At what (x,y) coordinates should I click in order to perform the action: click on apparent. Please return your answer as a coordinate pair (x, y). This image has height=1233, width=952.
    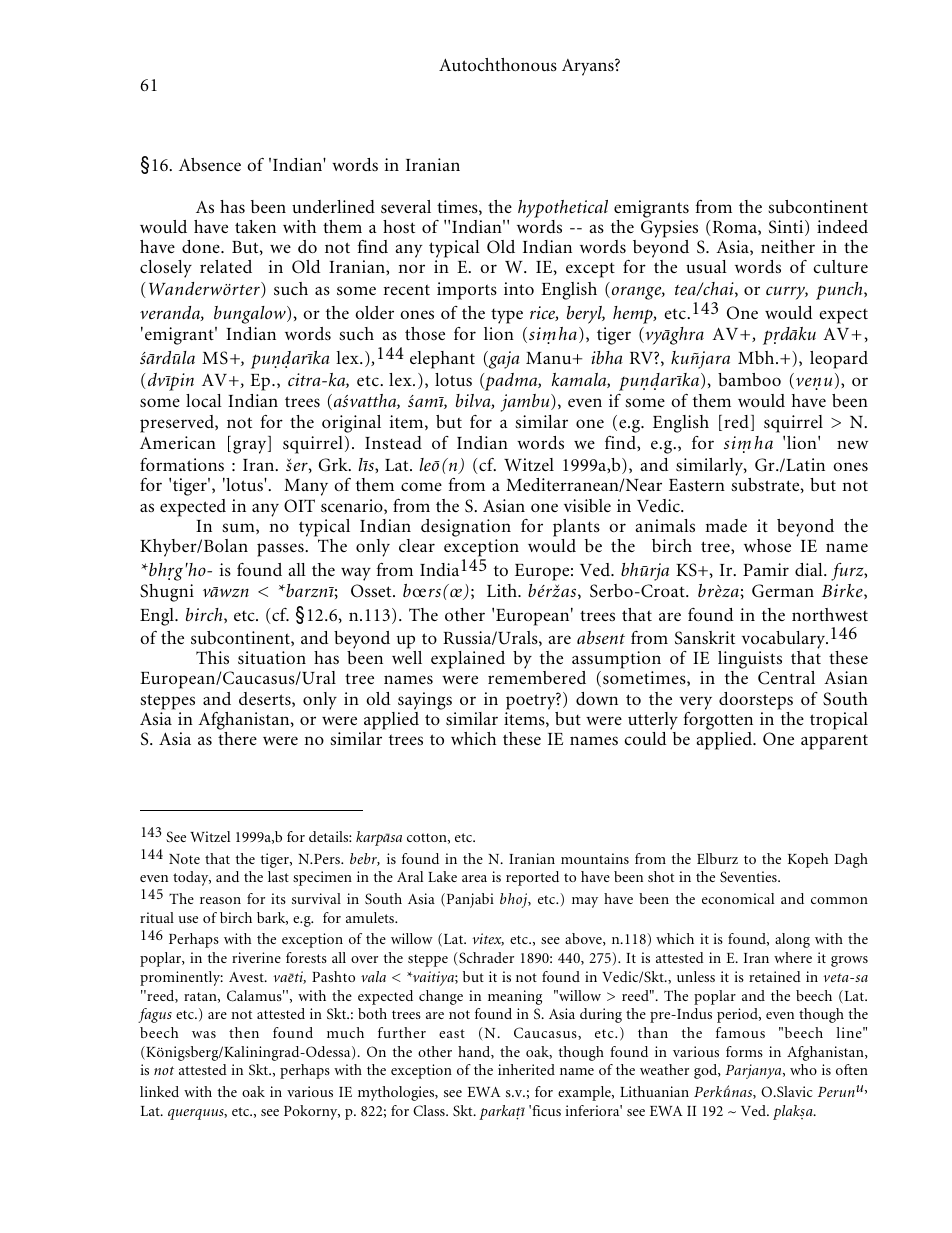
    Looking at the image, I should click on (834, 742).
